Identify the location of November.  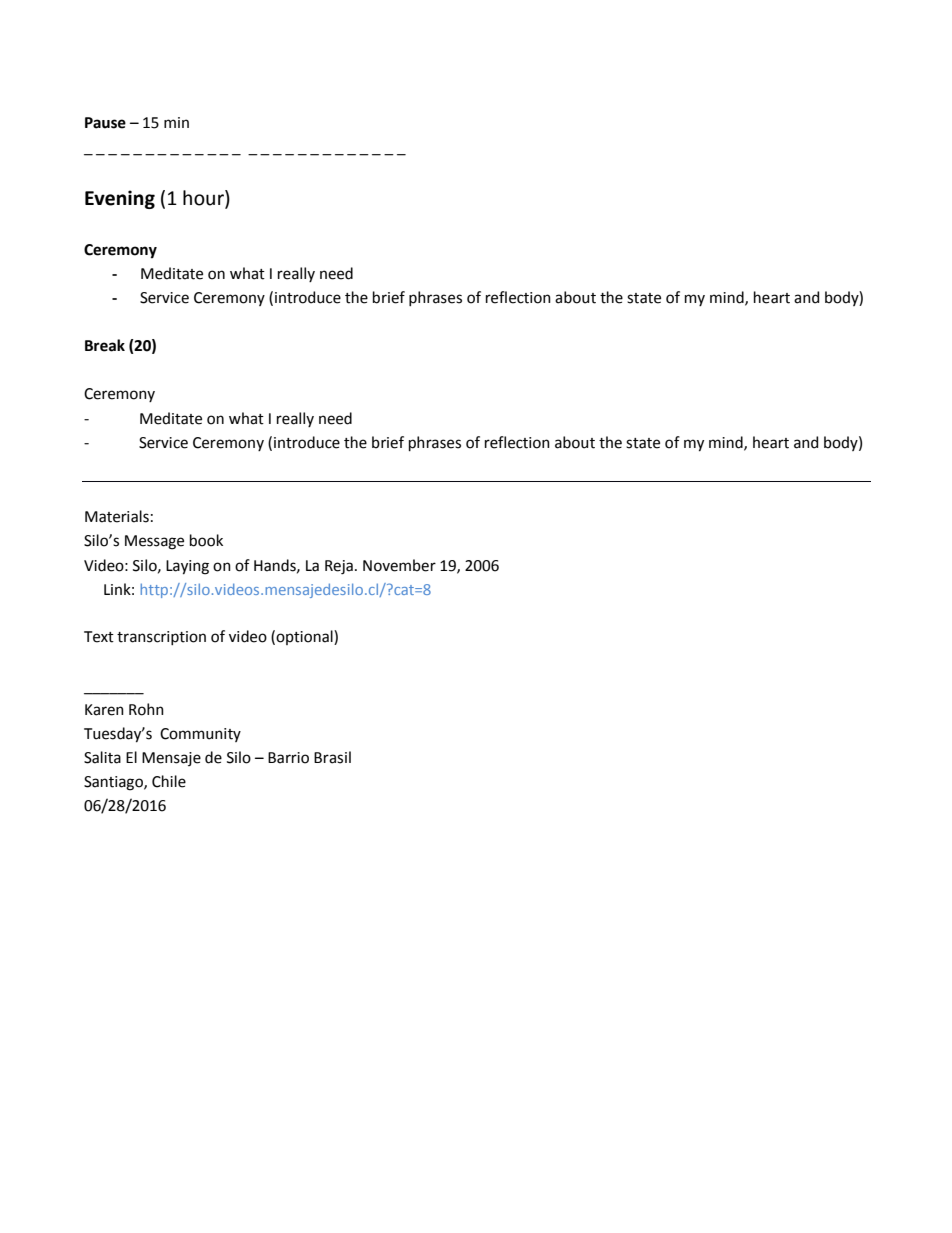
(399, 565).
